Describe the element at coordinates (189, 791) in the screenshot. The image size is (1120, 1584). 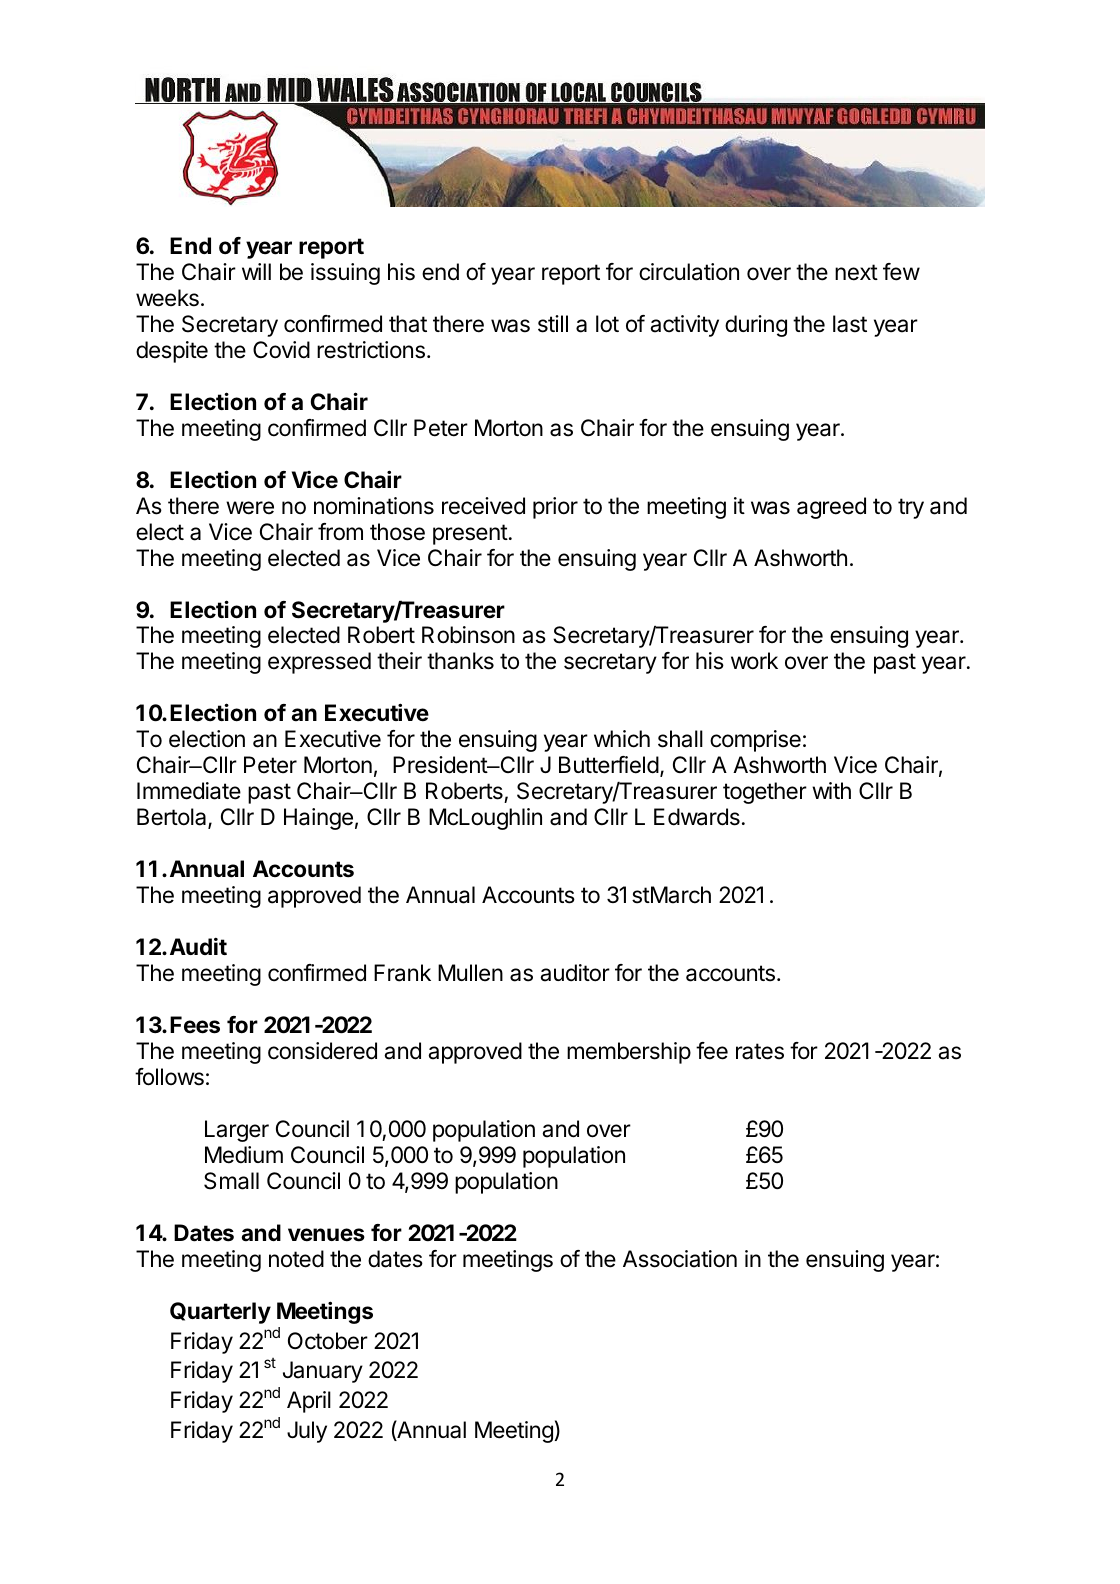
I see `Immediate` at that location.
